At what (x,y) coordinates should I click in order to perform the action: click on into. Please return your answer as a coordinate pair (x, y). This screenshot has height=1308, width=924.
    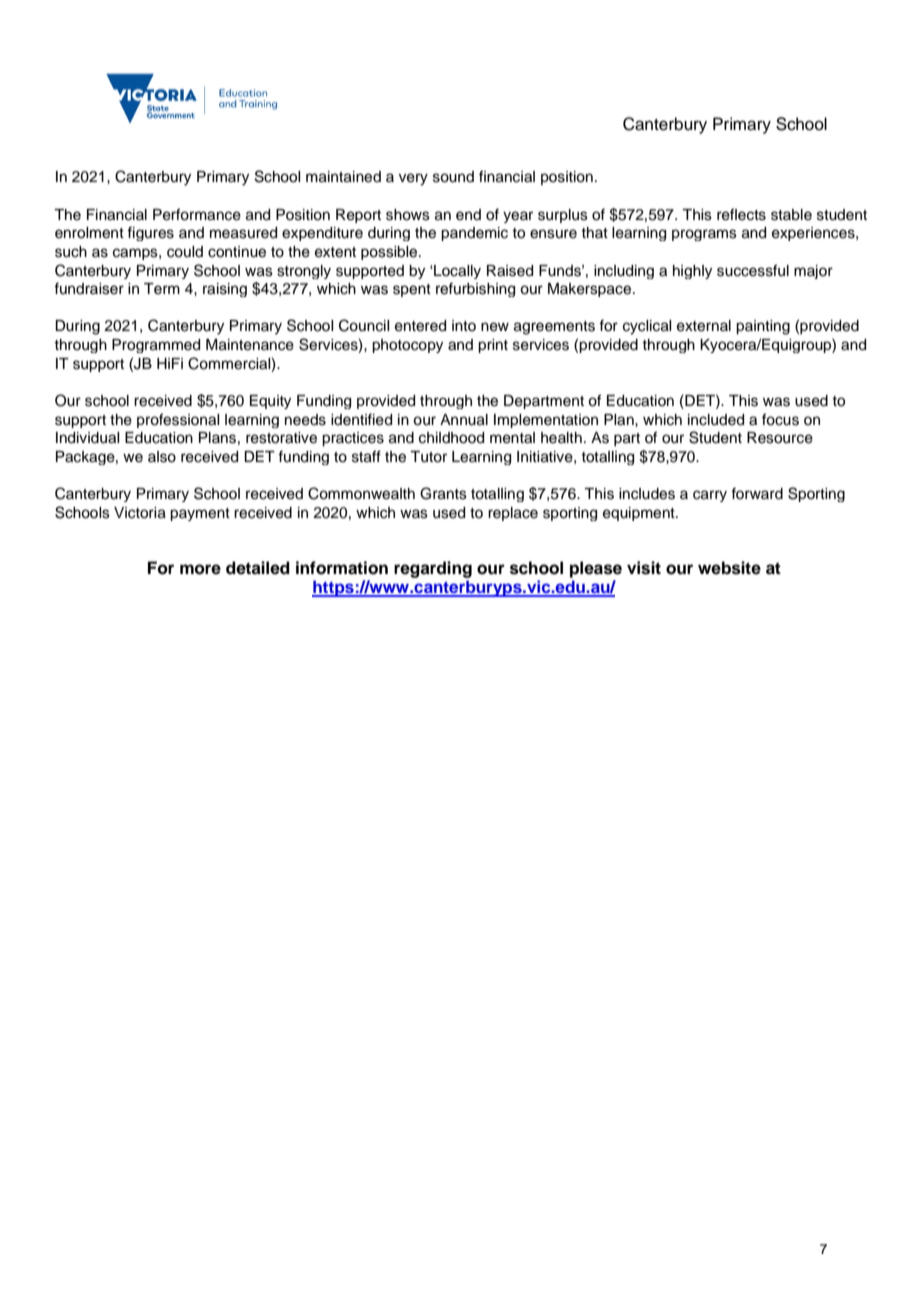
    Looking at the image, I should click on (464, 325).
